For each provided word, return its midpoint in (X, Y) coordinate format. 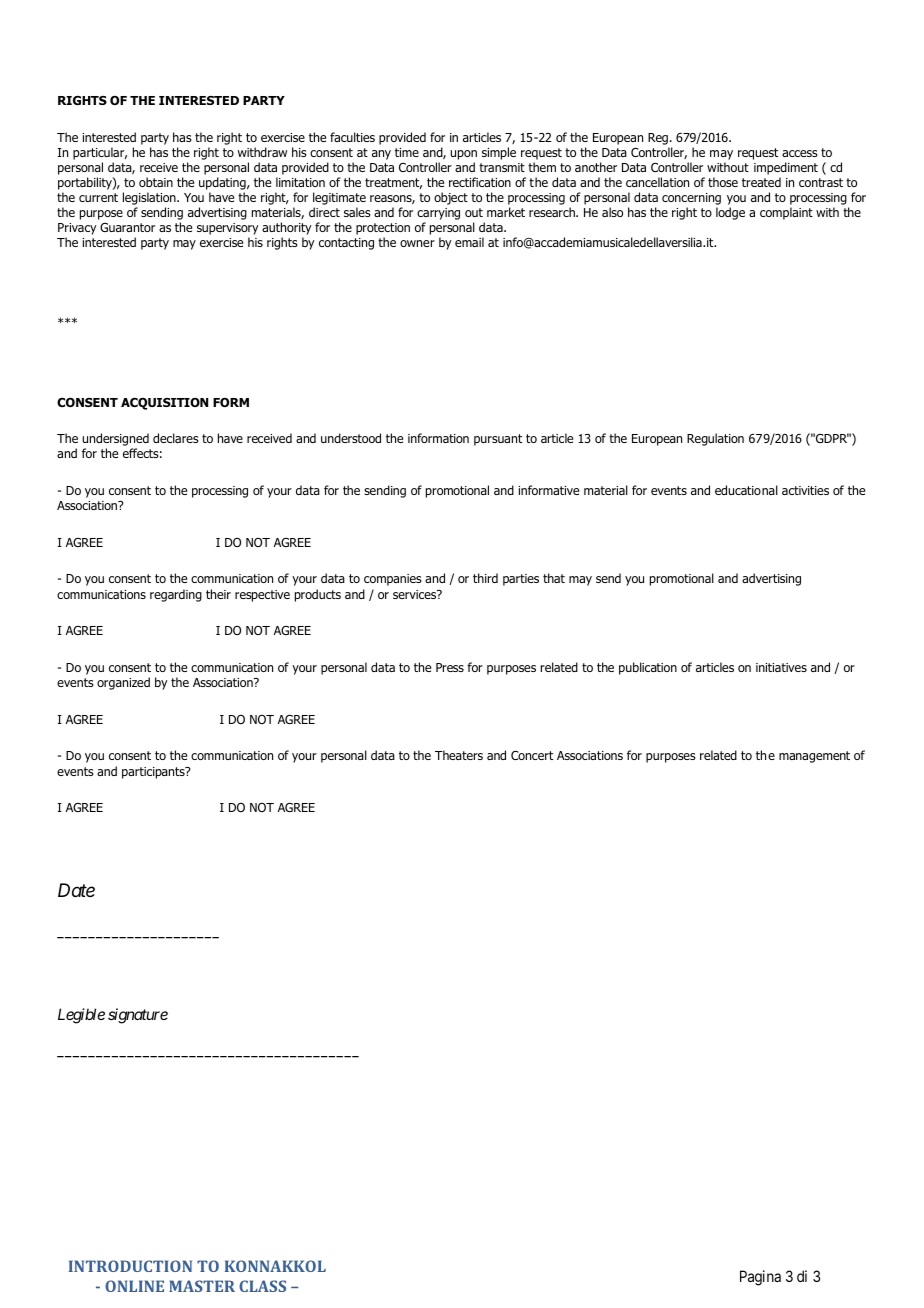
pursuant (498, 440)
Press (450, 667)
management (814, 757)
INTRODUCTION (130, 1266)
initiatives (781, 667)
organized (123, 683)
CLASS (262, 1286)
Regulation (715, 439)
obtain (156, 182)
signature (138, 1016)
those (723, 182)
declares (176, 438)
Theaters (459, 755)
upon (463, 155)
